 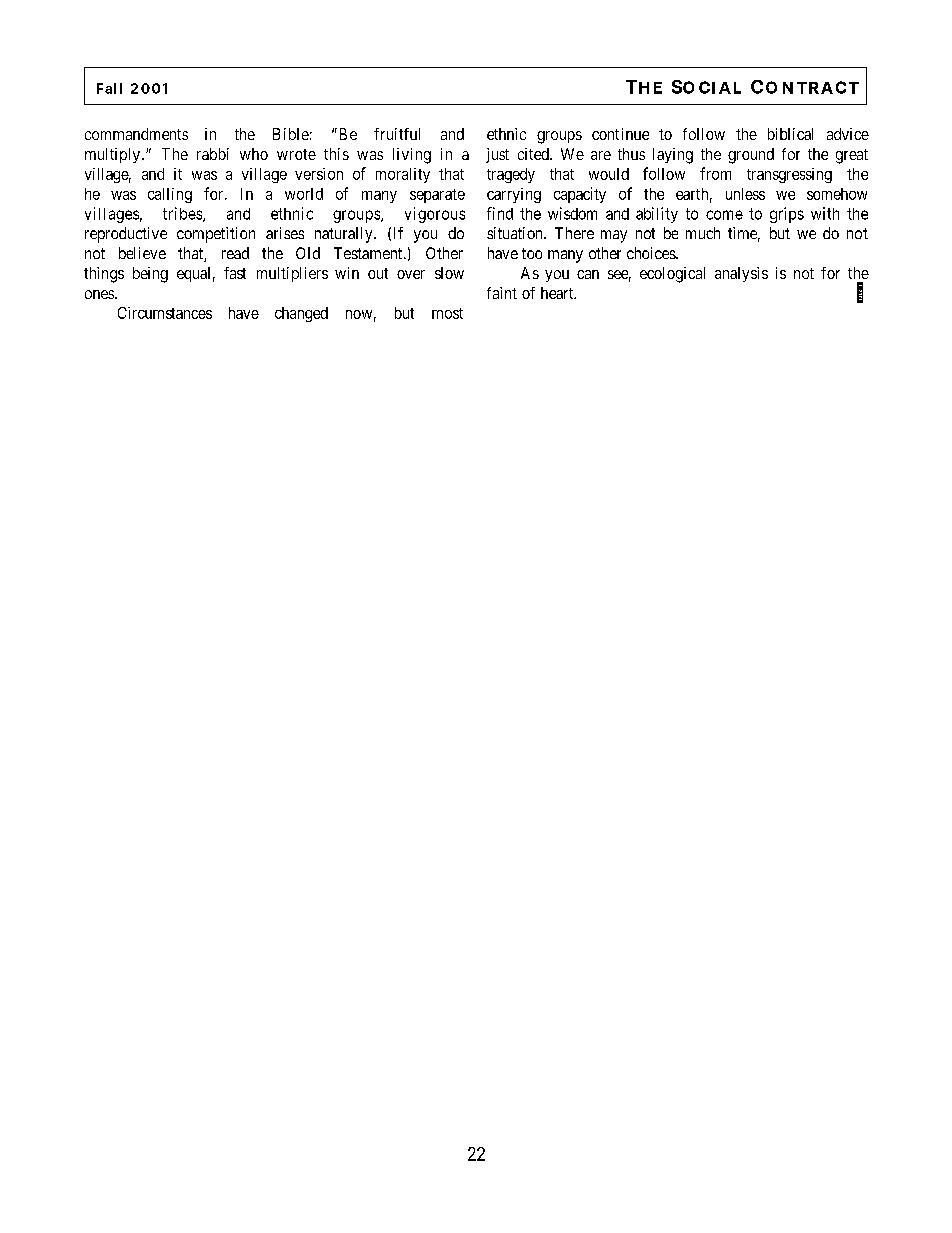 What do you see at coordinates (745, 194) in the screenshot?
I see `unless` at bounding box center [745, 194].
